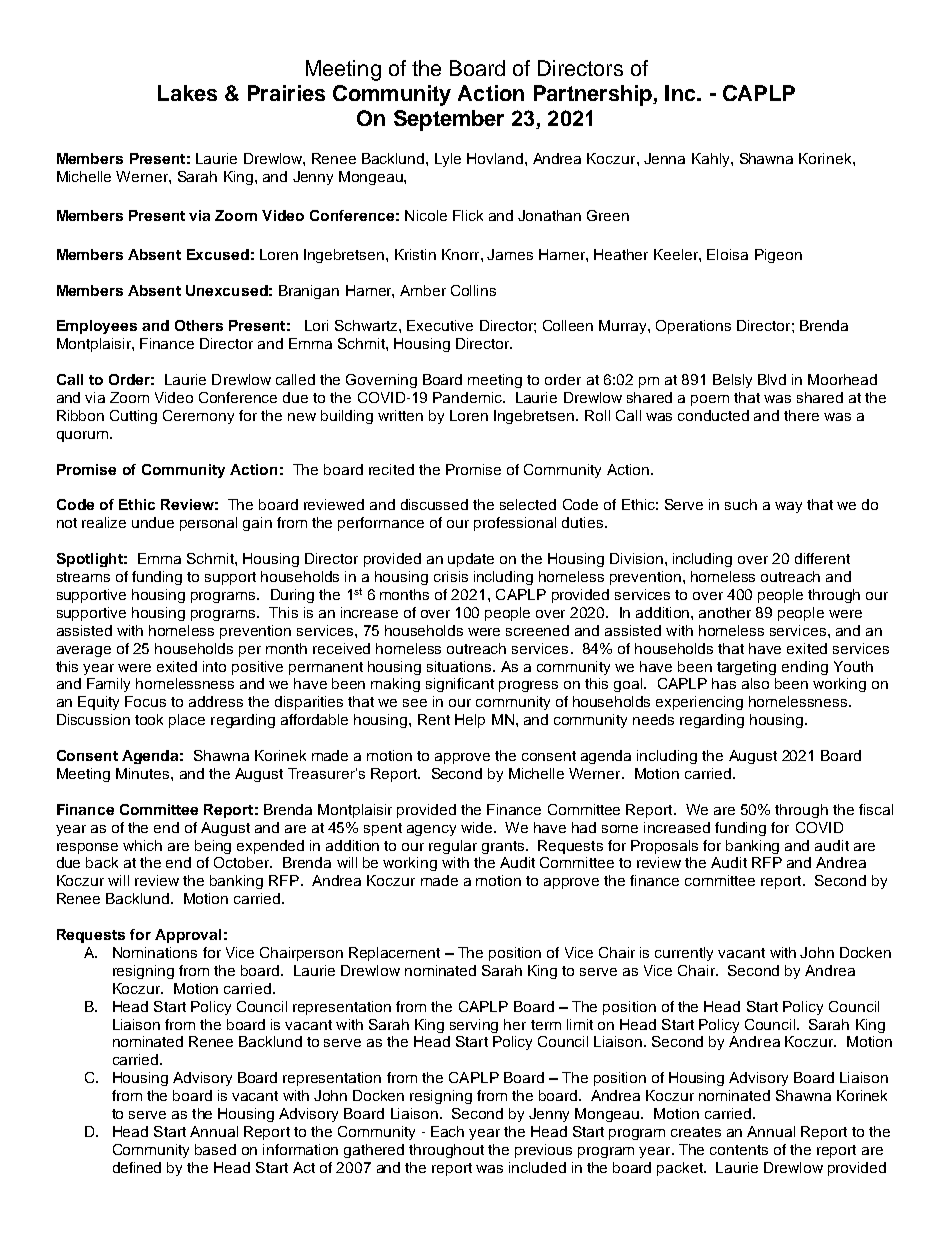  I want to click on being, so click(213, 847).
